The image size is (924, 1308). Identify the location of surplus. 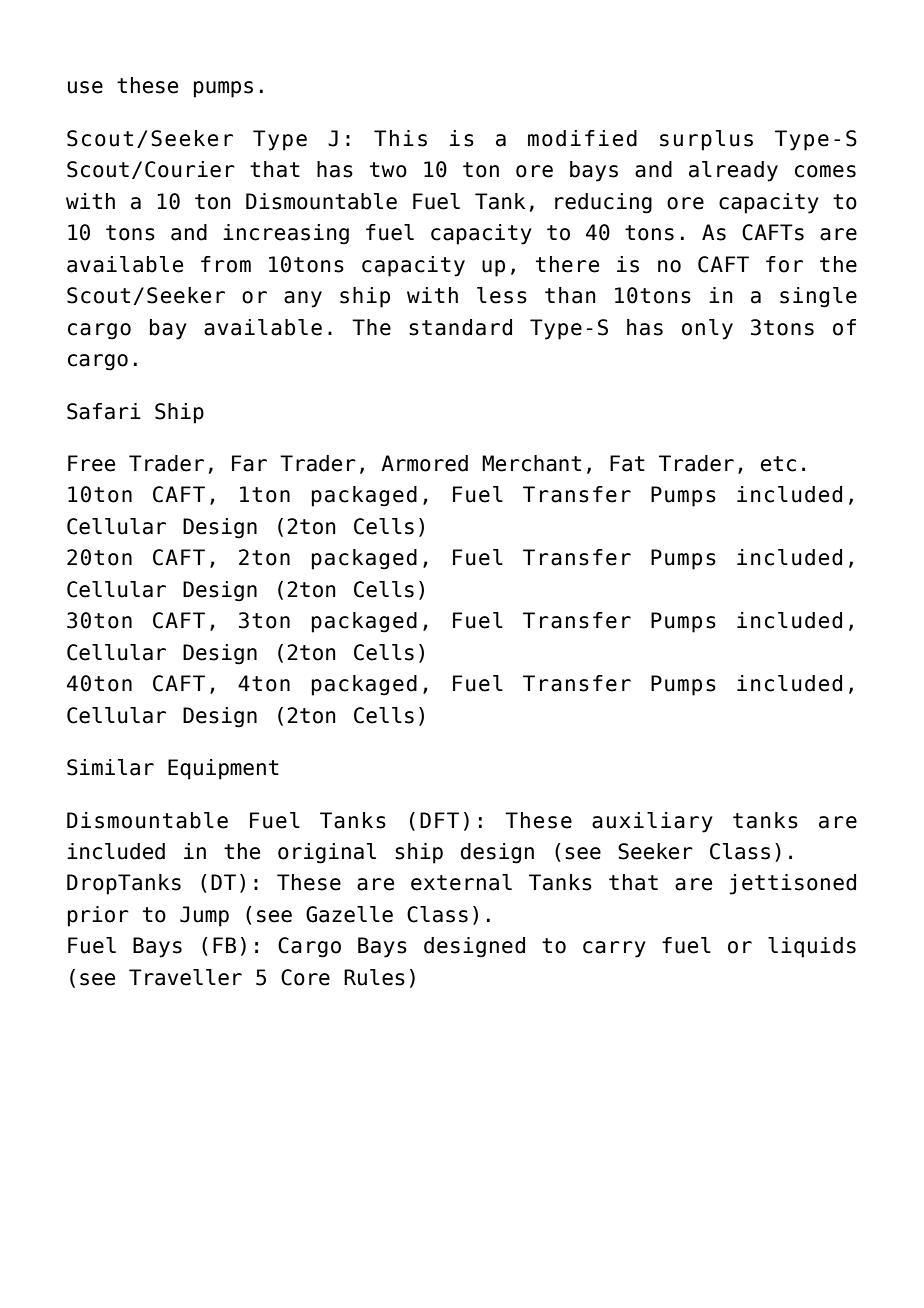
(706, 140).
